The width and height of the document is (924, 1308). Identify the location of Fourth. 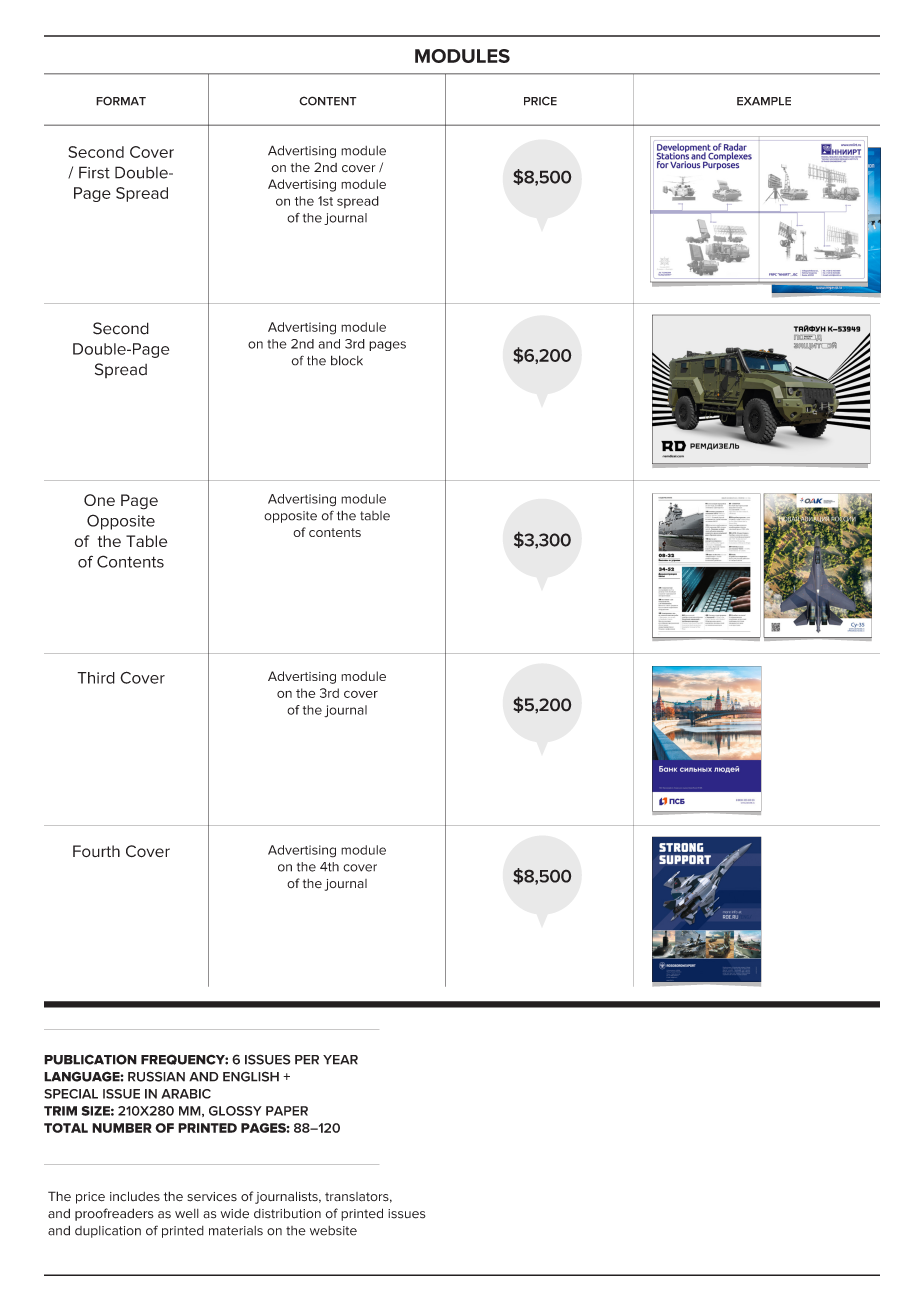
(96, 851).
